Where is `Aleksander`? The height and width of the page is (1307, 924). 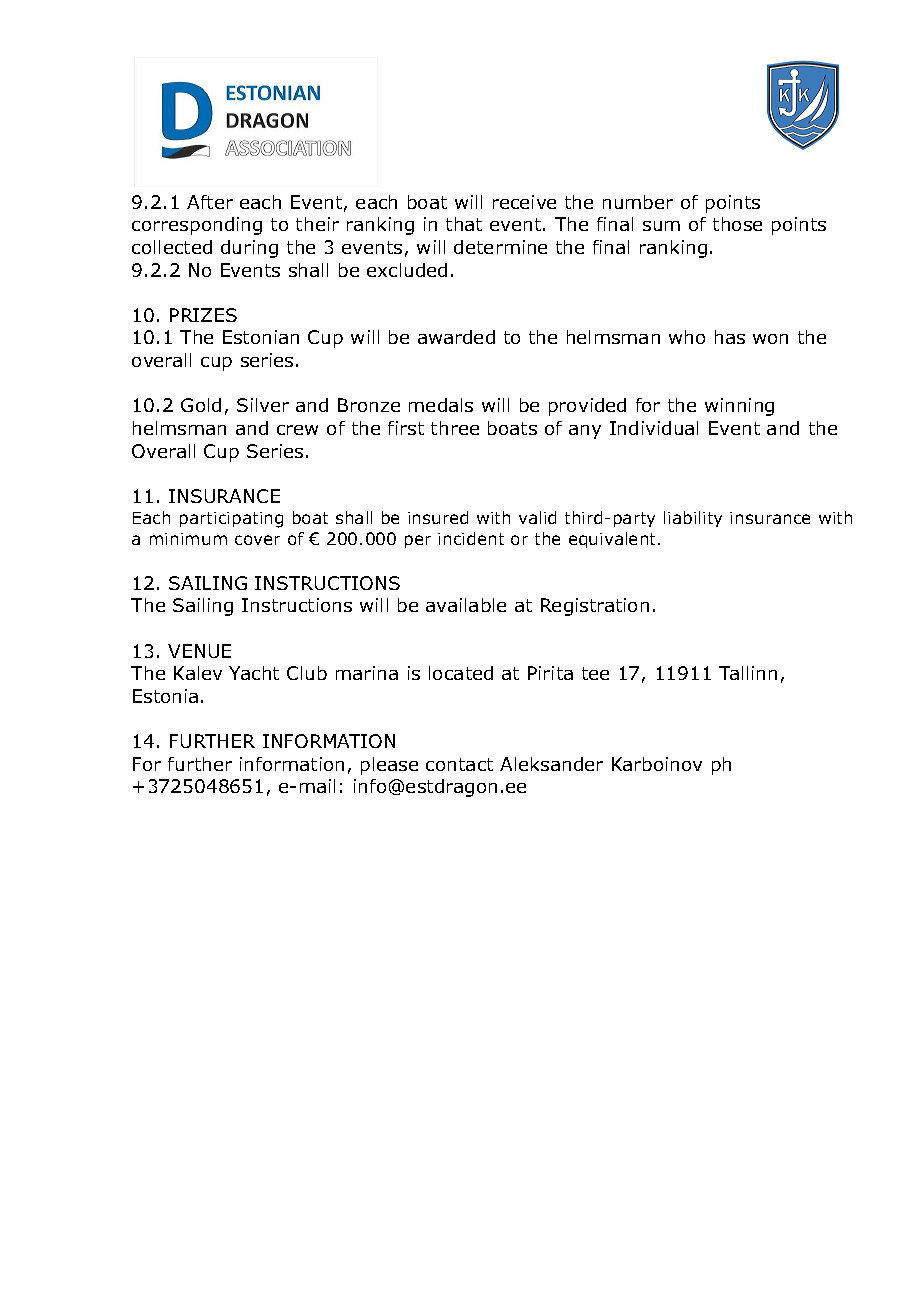 Aleksander is located at coordinates (551, 764).
